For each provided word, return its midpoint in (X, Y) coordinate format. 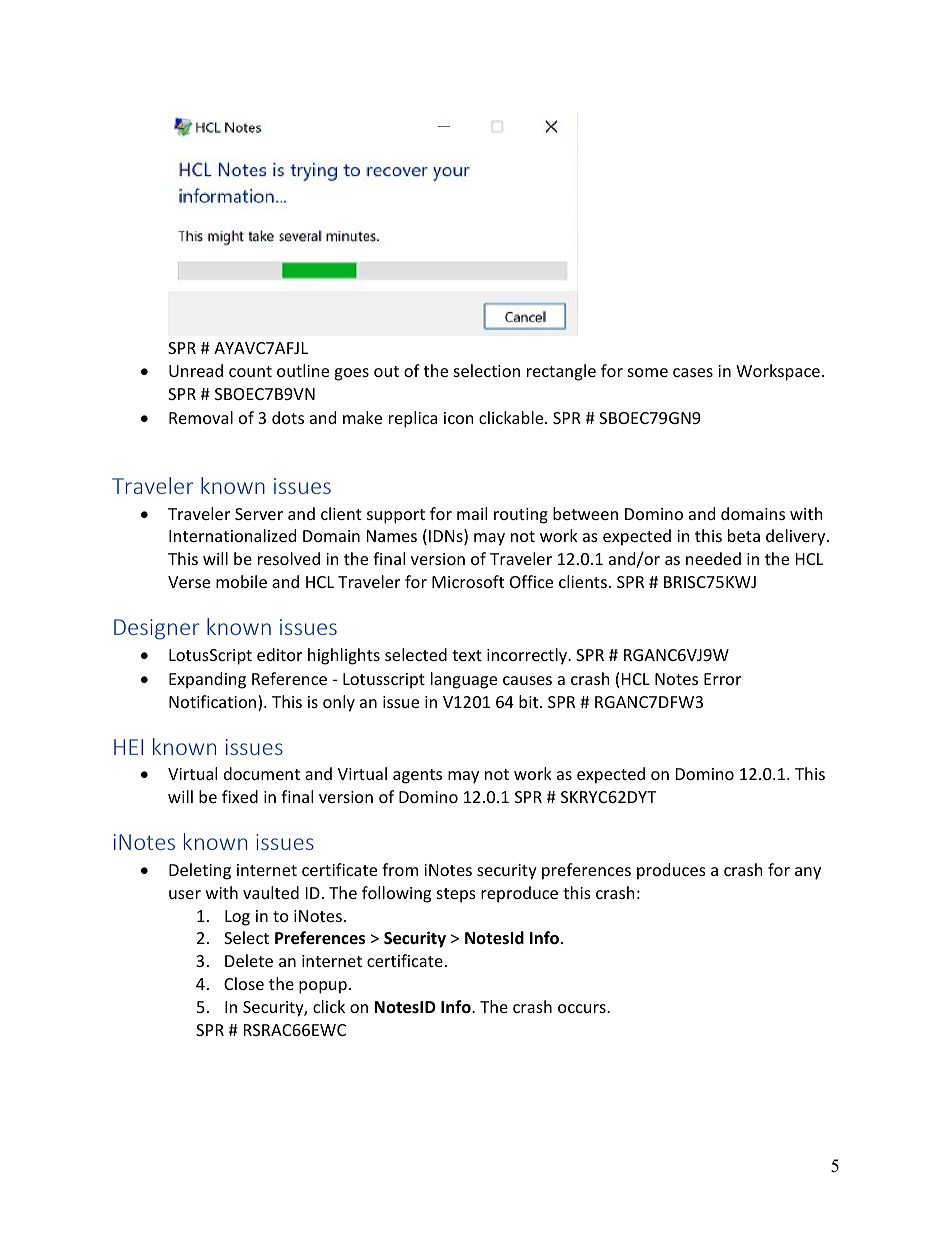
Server (259, 514)
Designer (157, 629)
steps (456, 895)
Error (722, 679)
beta (744, 535)
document (262, 773)
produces (671, 871)
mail (472, 513)
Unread (196, 370)
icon (459, 418)
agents (417, 776)
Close (244, 983)
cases (693, 372)
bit (530, 701)
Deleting (200, 871)
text (467, 655)
